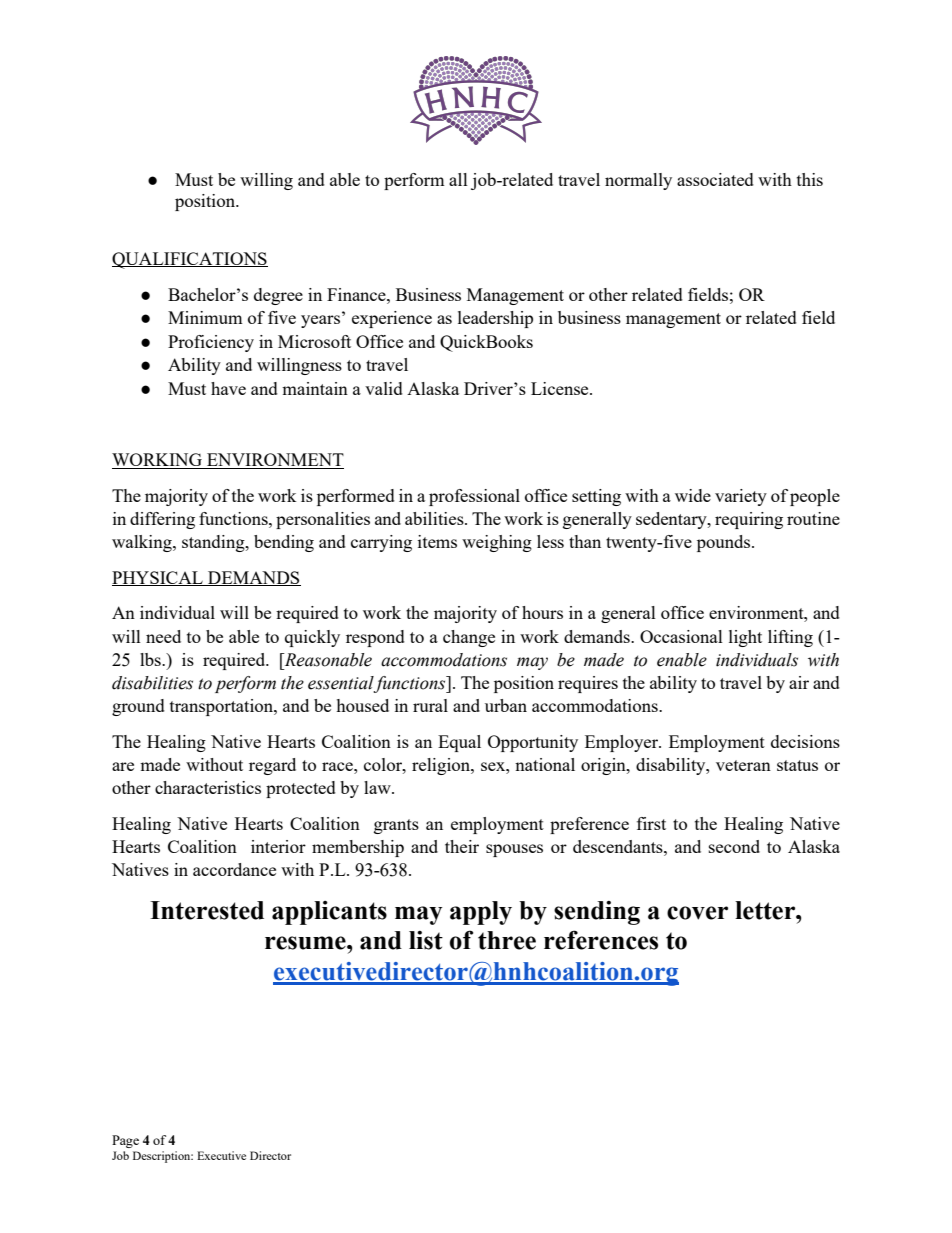 The height and width of the image is (1233, 952). What do you see at coordinates (715, 179) in the image?
I see `associated` at bounding box center [715, 179].
